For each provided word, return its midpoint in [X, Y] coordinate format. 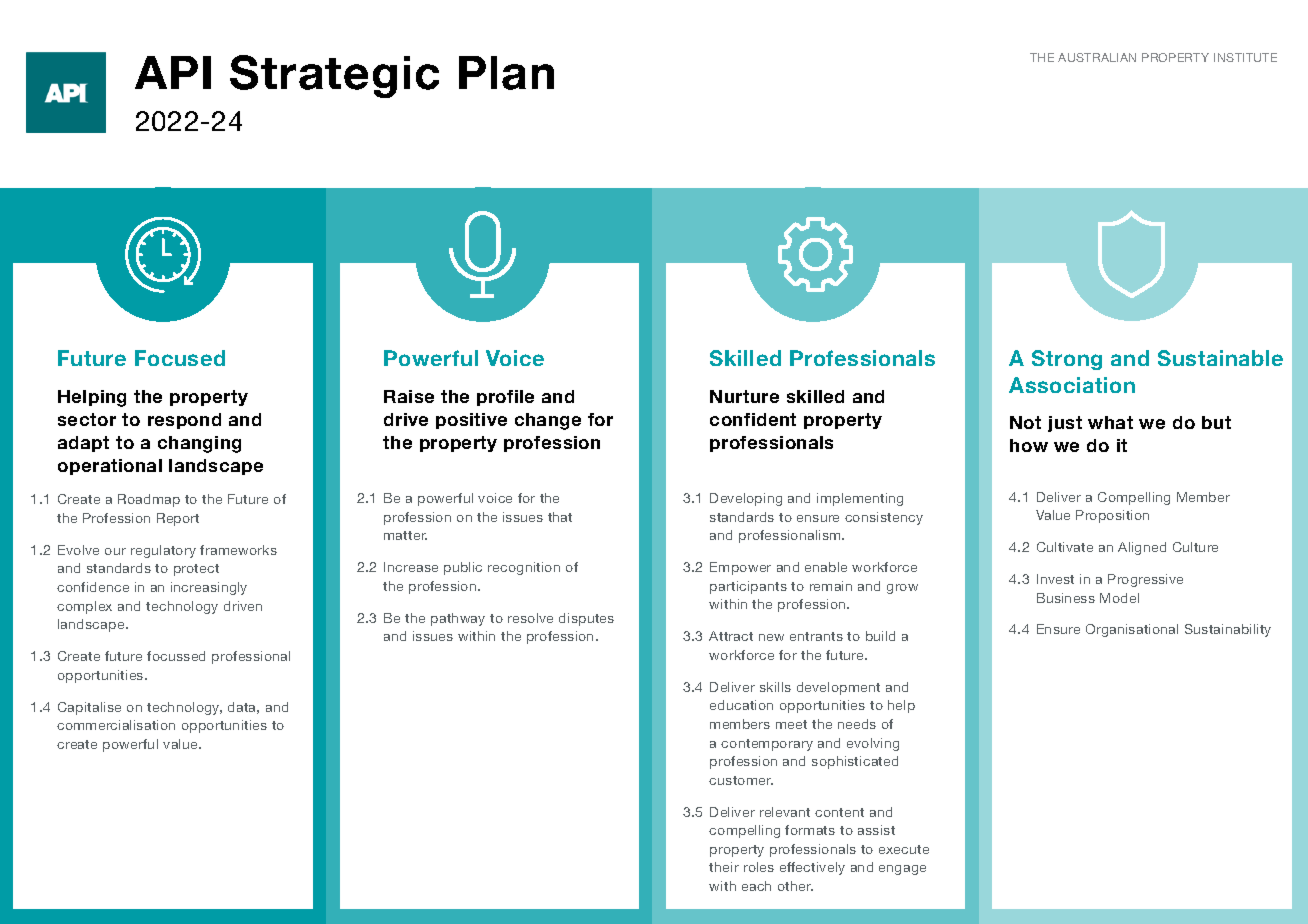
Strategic [334, 76]
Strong [1067, 360]
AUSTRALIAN [1097, 57]
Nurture [744, 396]
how [1029, 445]
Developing [746, 499]
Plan [506, 73]
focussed [176, 656]
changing [199, 444]
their [724, 867]
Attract [731, 636]
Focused [180, 358]
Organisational [1132, 630]
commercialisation [116, 725]
